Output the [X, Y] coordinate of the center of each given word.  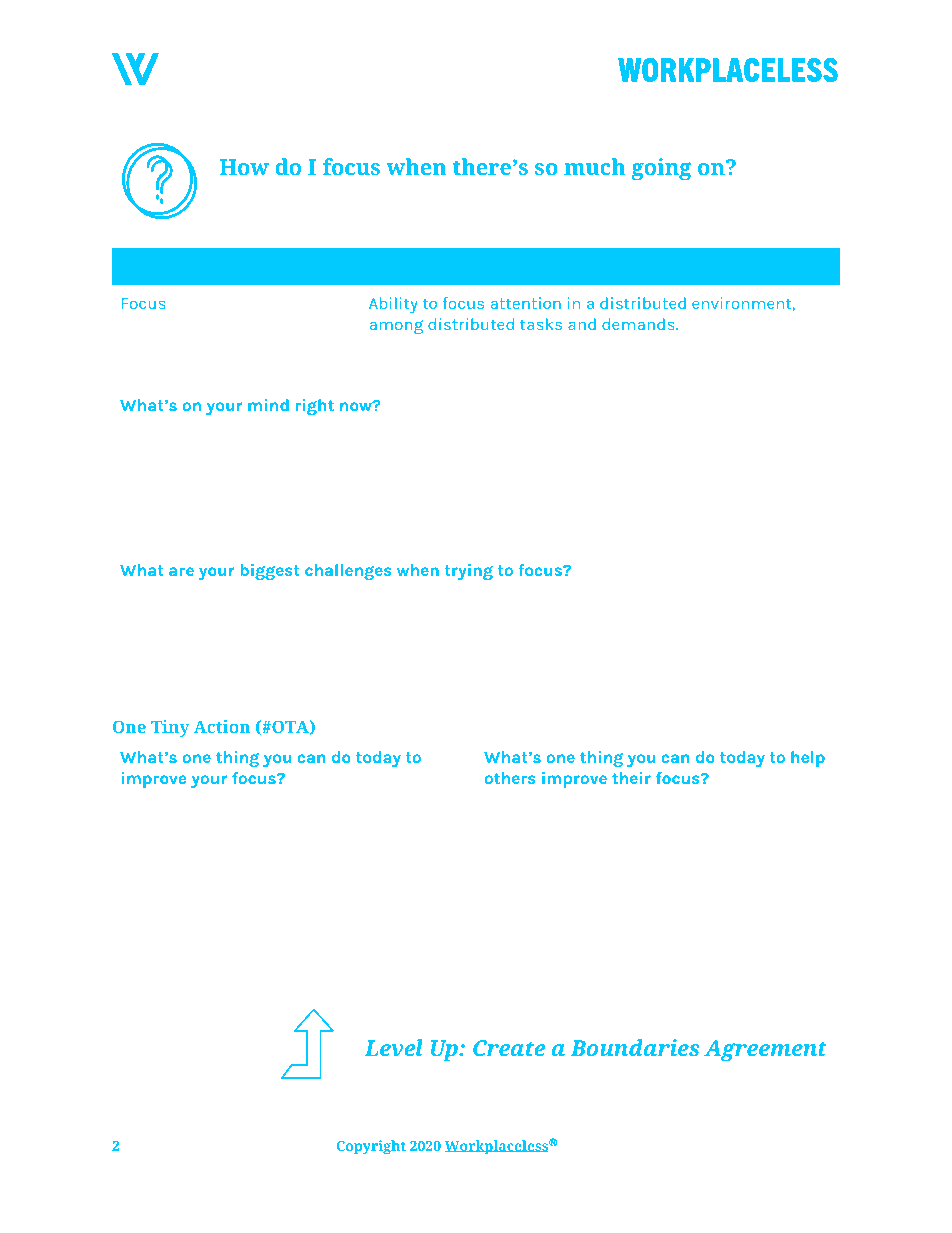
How [244, 167]
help [808, 759]
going [661, 169]
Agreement [765, 1051]
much [595, 166]
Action [222, 726]
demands [639, 324]
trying [469, 572]
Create [509, 1048]
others [510, 778]
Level [393, 1047]
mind [268, 405]
